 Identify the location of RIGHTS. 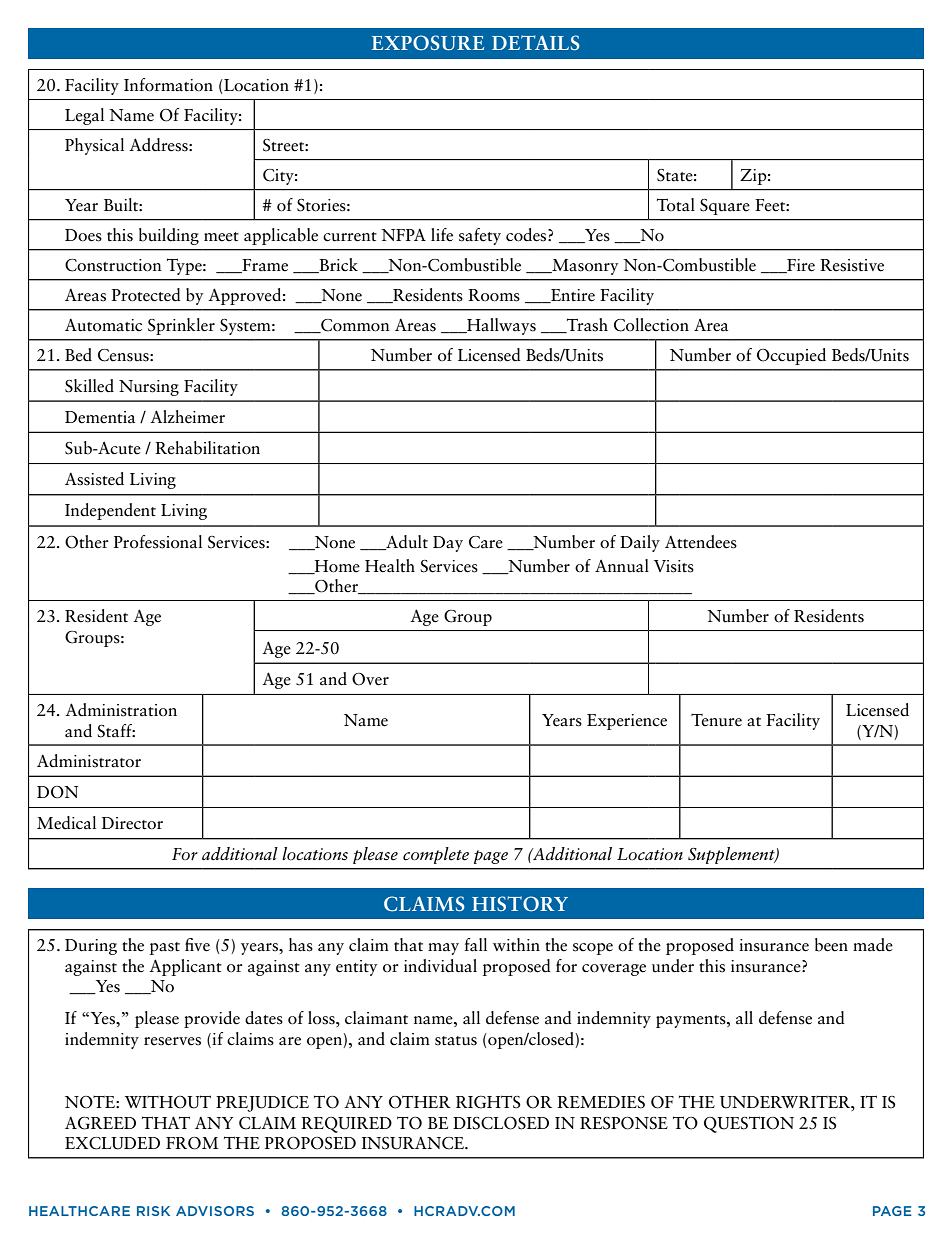
(488, 1102).
